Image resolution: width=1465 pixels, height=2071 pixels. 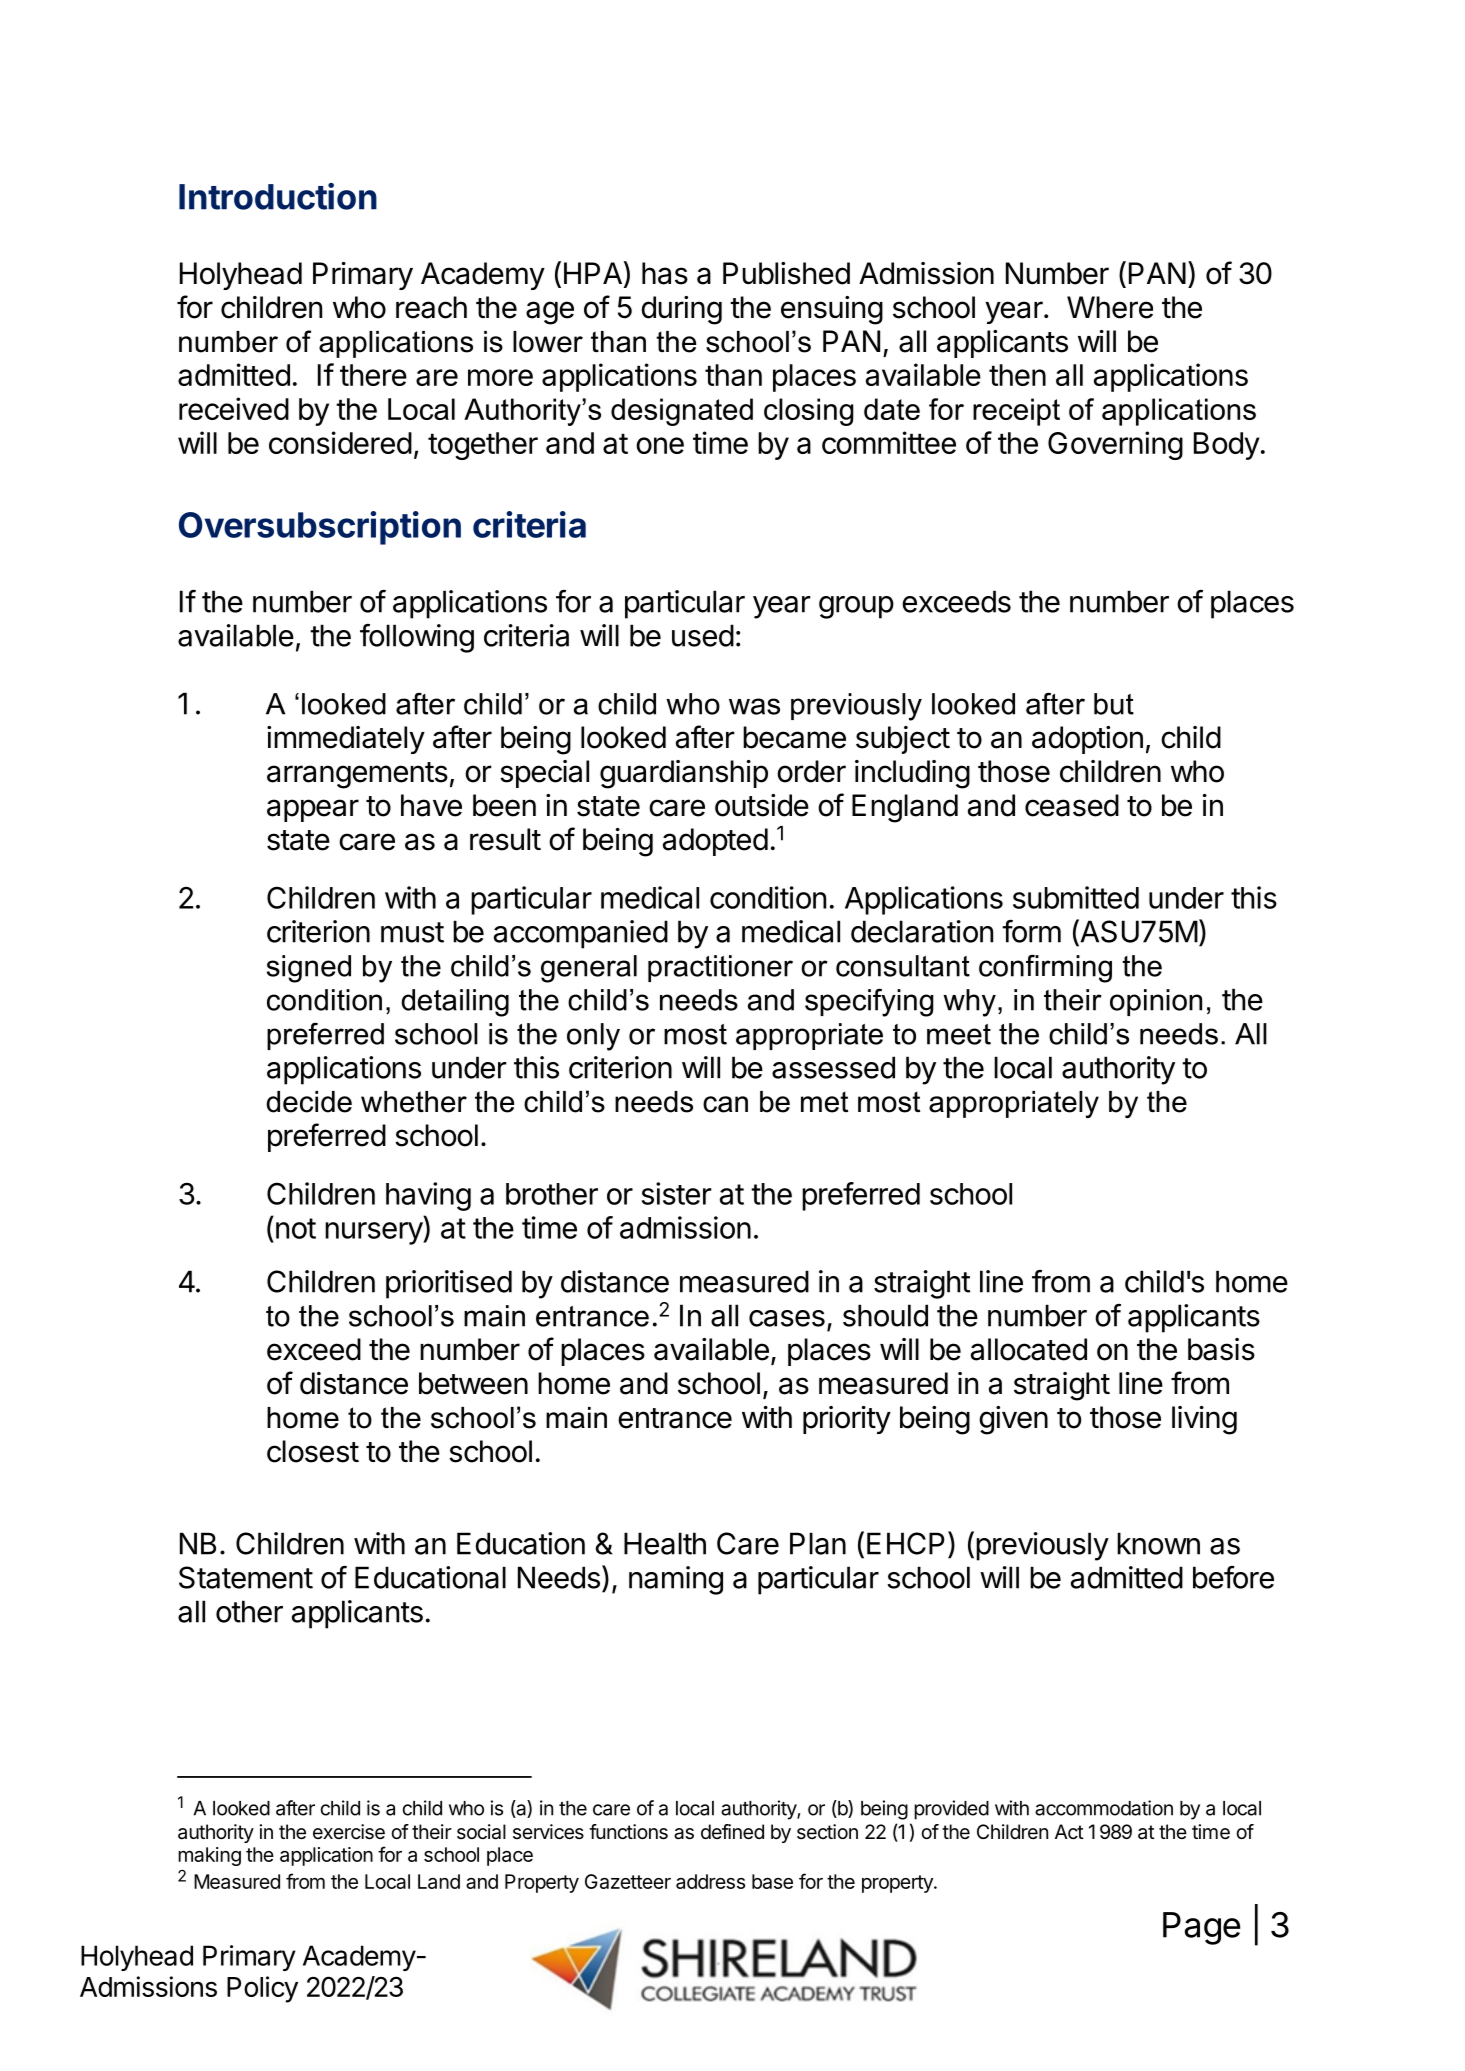 What do you see at coordinates (1072, 805) in the screenshot?
I see `ceased` at bounding box center [1072, 805].
